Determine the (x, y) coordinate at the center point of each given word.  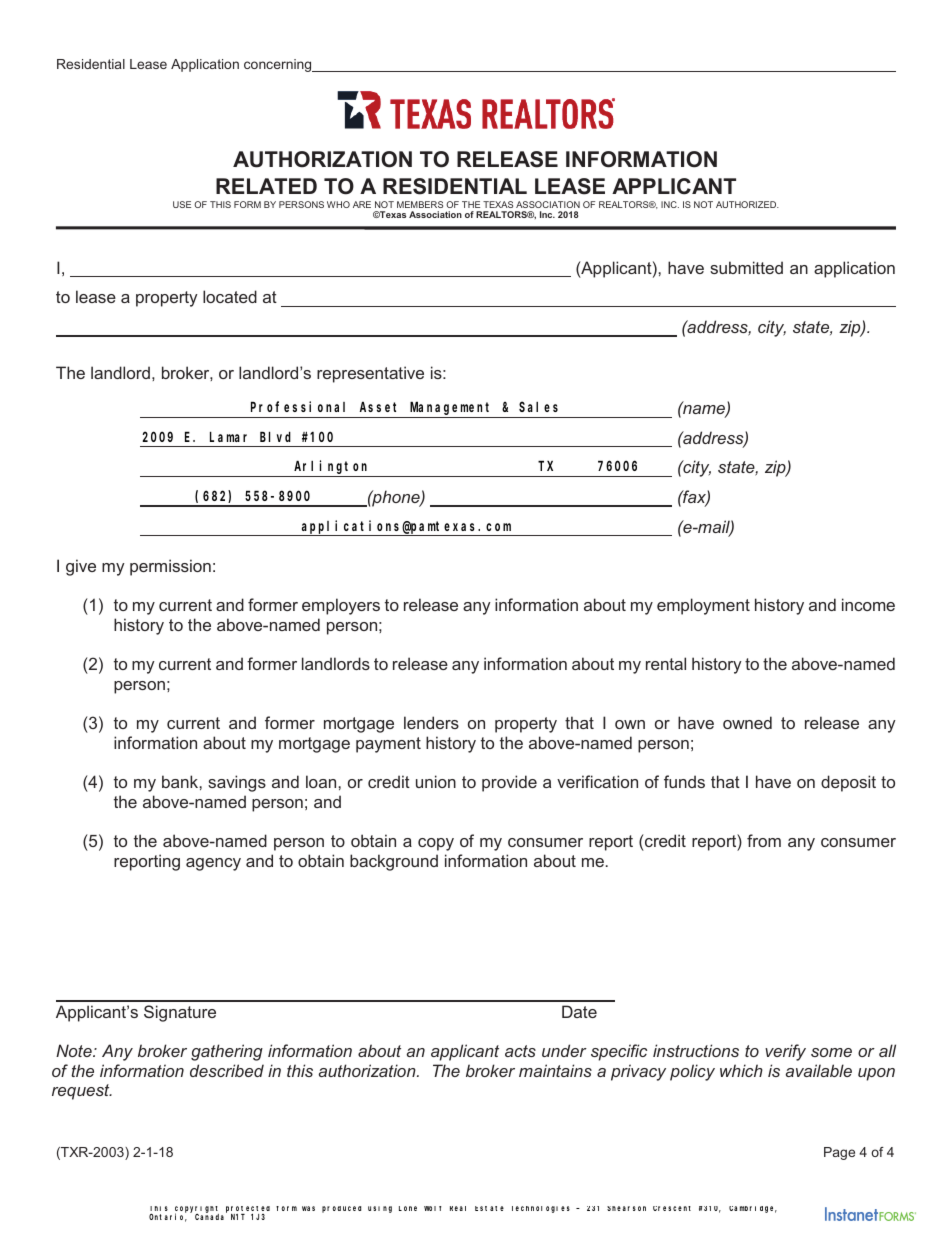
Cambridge (753, 1209)
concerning (279, 65)
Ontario (168, 1217)
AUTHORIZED (747, 204)
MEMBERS (420, 204)
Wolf (432, 1208)
